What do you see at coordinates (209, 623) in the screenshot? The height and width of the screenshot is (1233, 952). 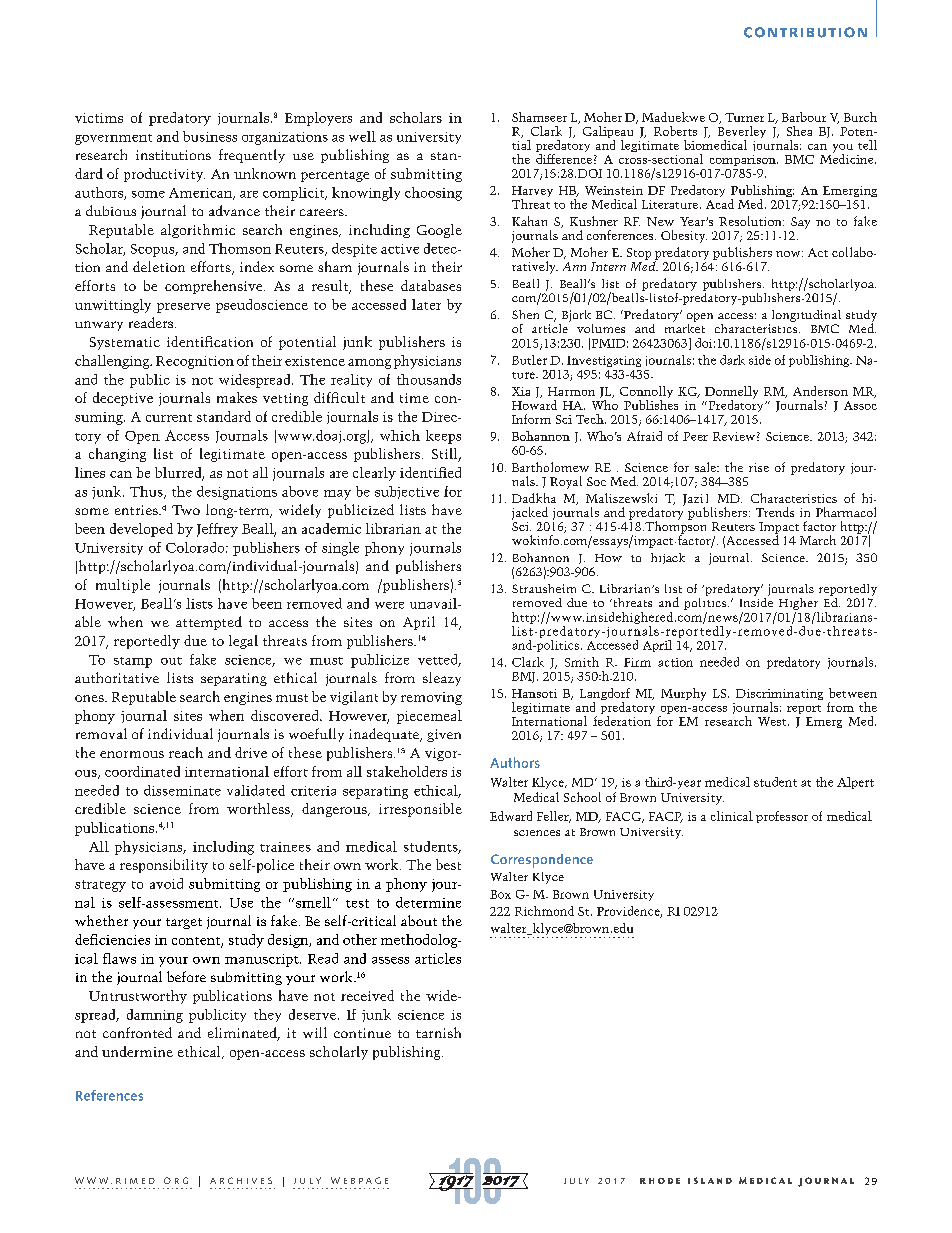 I see `attempted` at bounding box center [209, 623].
